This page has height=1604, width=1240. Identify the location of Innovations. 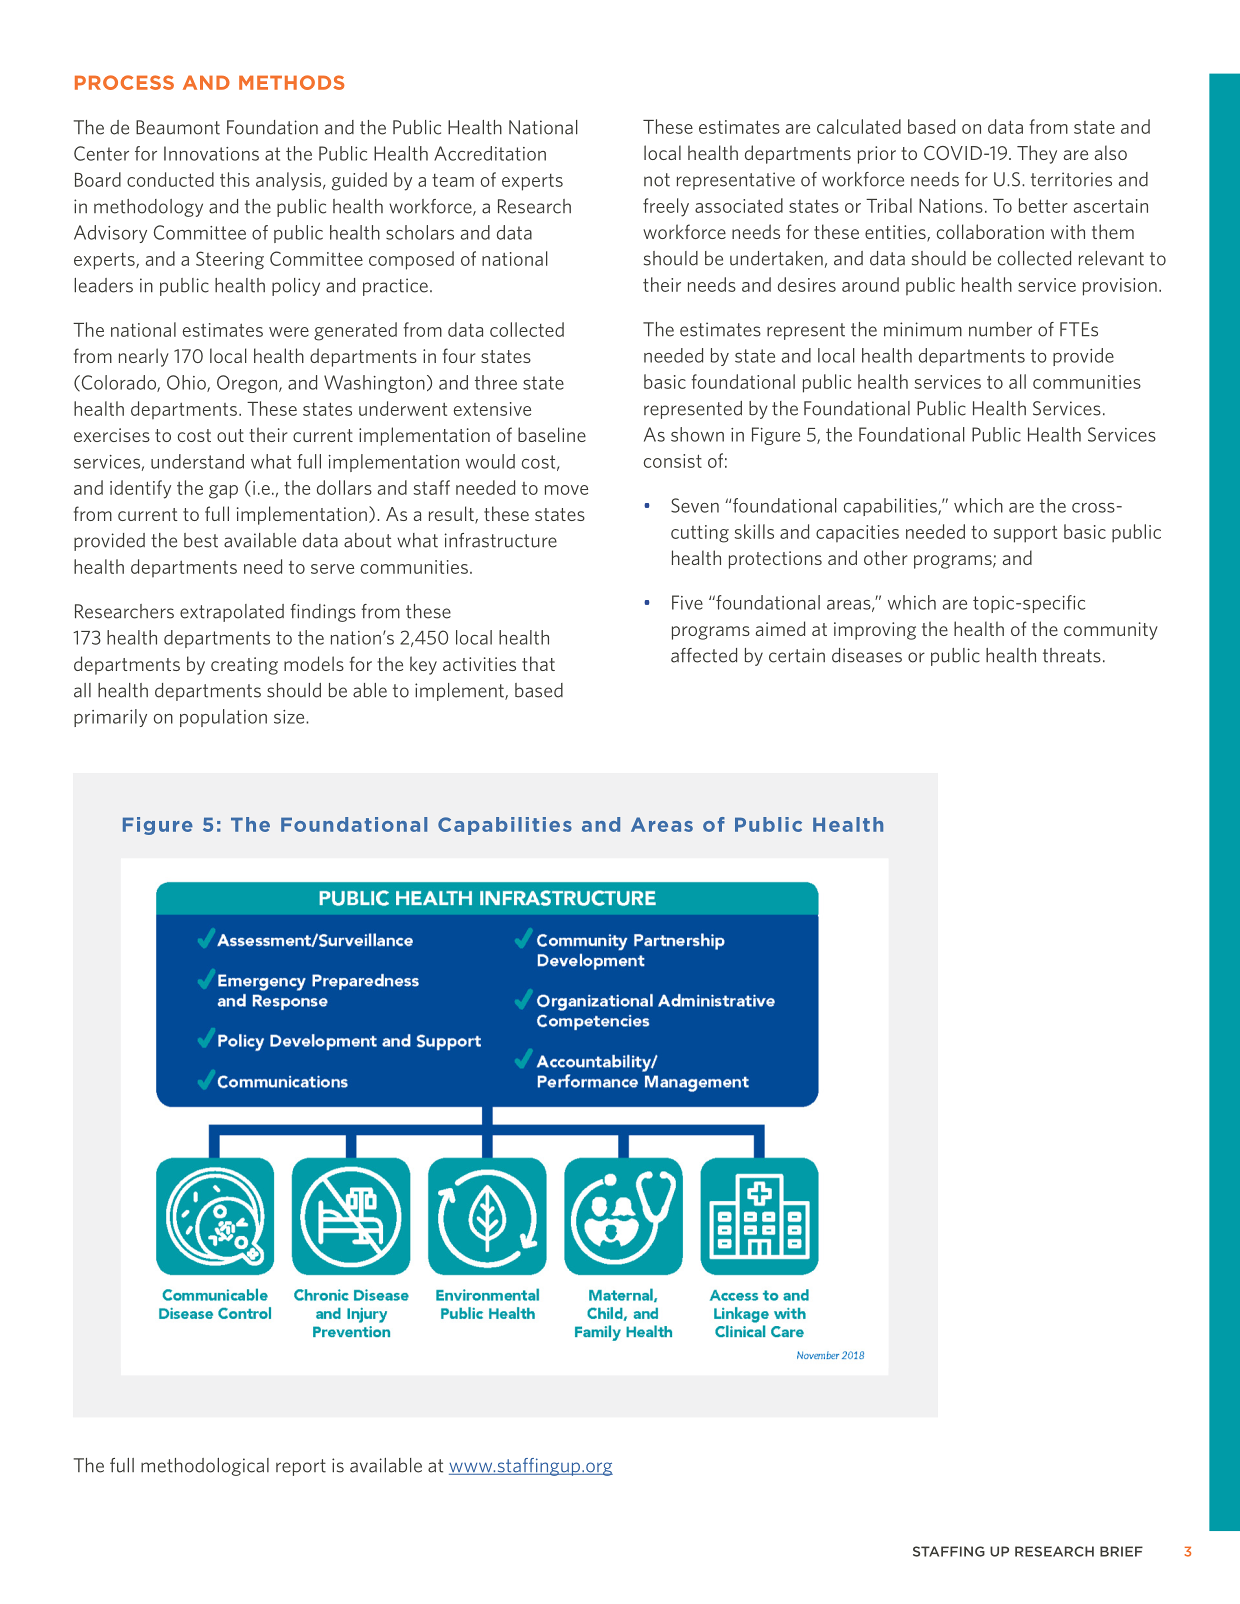
(211, 153).
